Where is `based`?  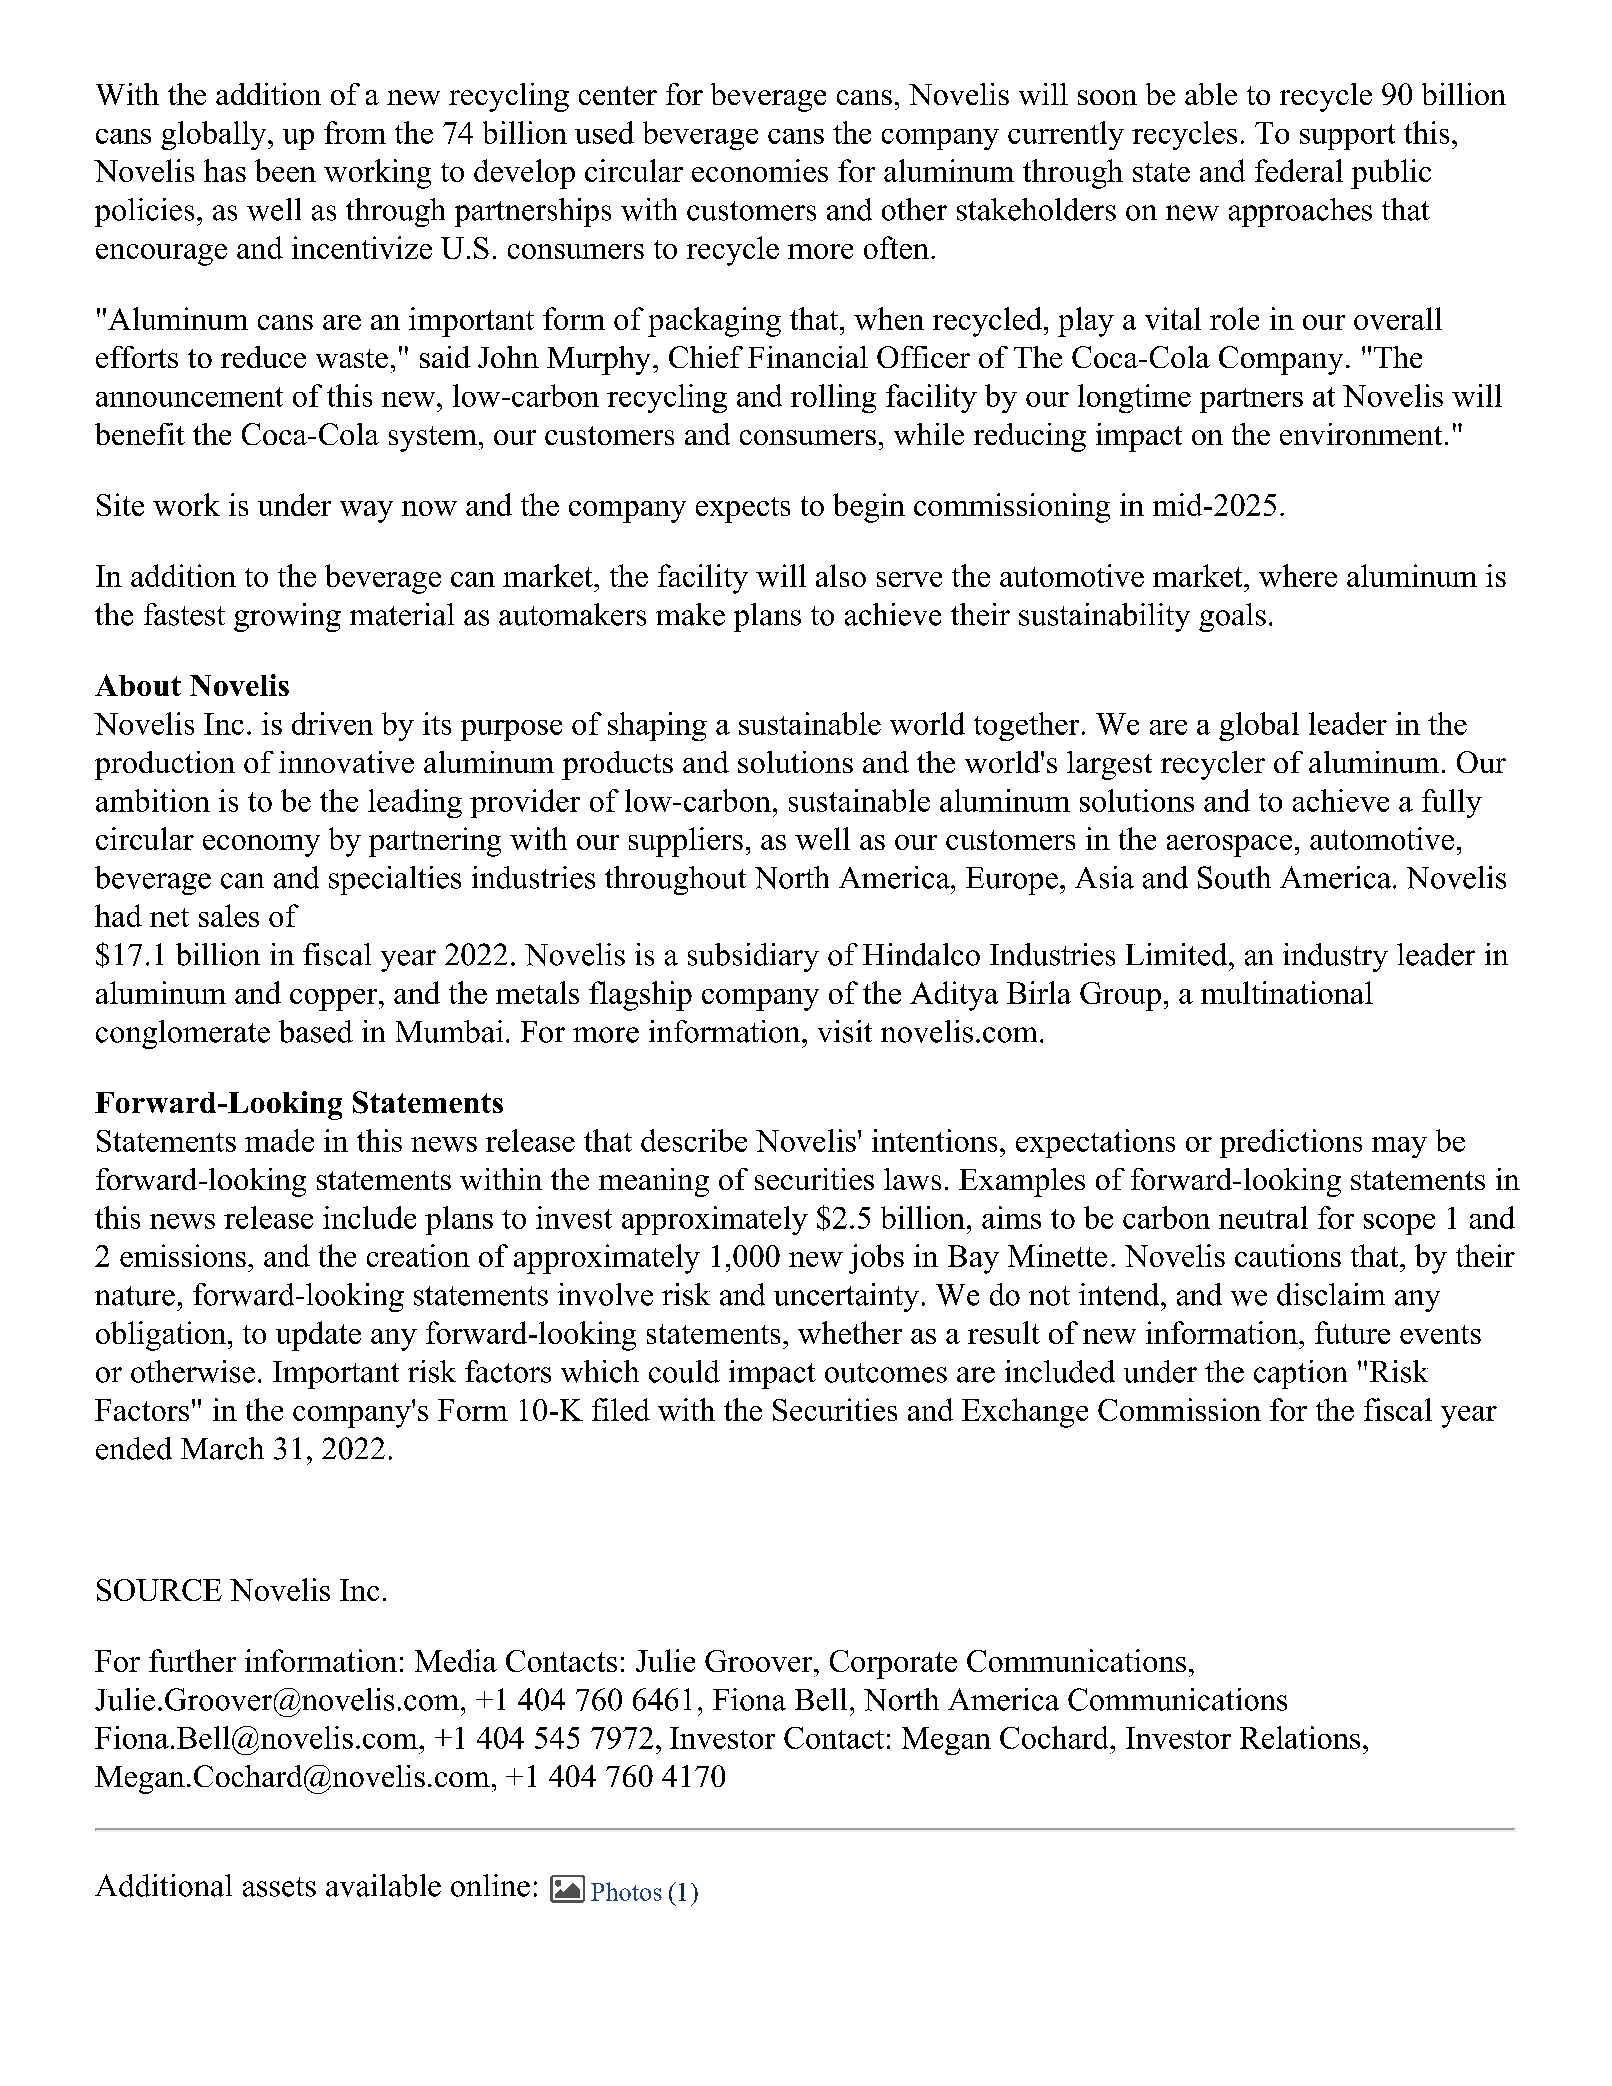
based is located at coordinates (316, 1031).
